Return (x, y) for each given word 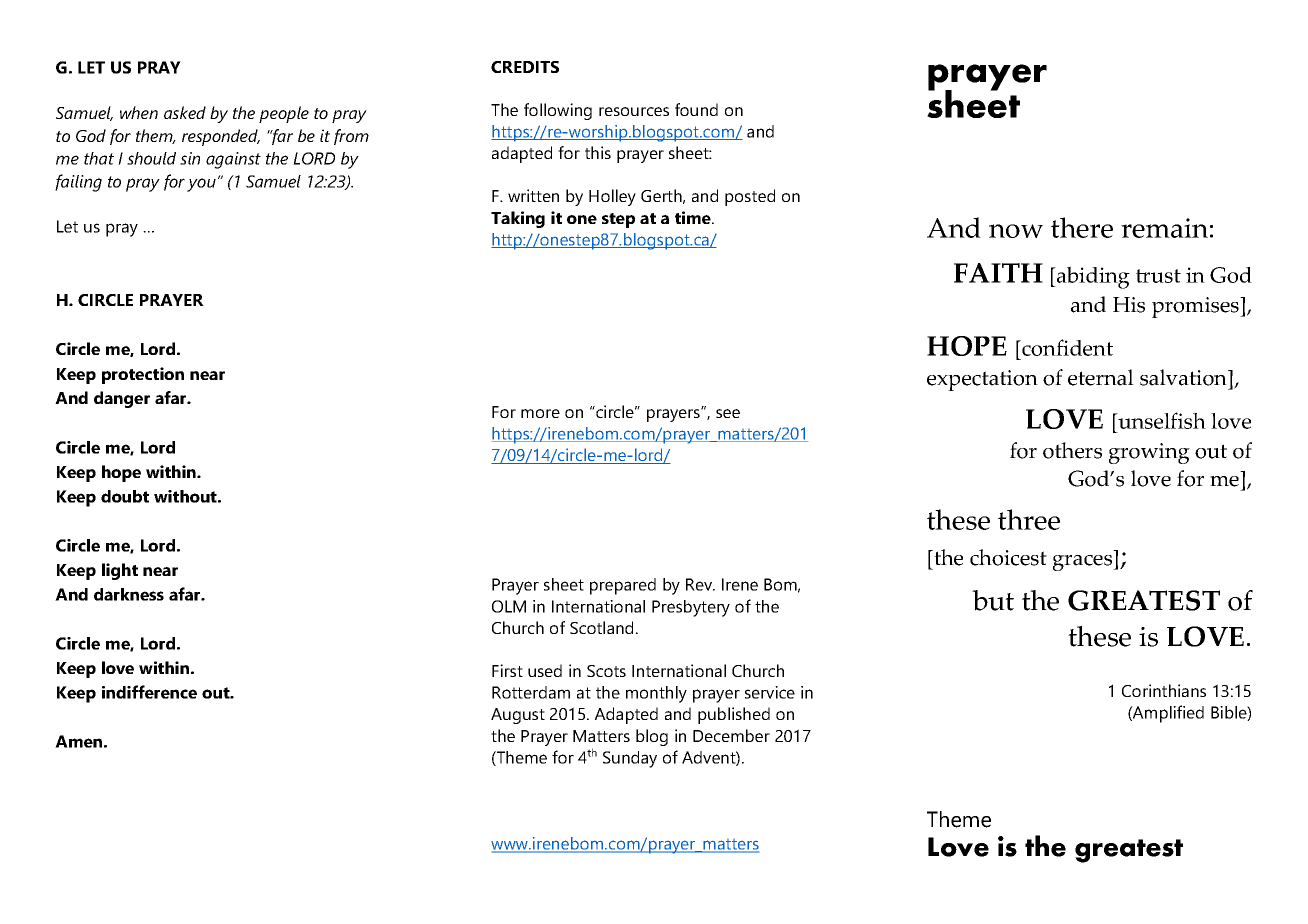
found (696, 109)
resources (634, 111)
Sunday (630, 759)
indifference (149, 692)
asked (185, 112)
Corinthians (1164, 690)
